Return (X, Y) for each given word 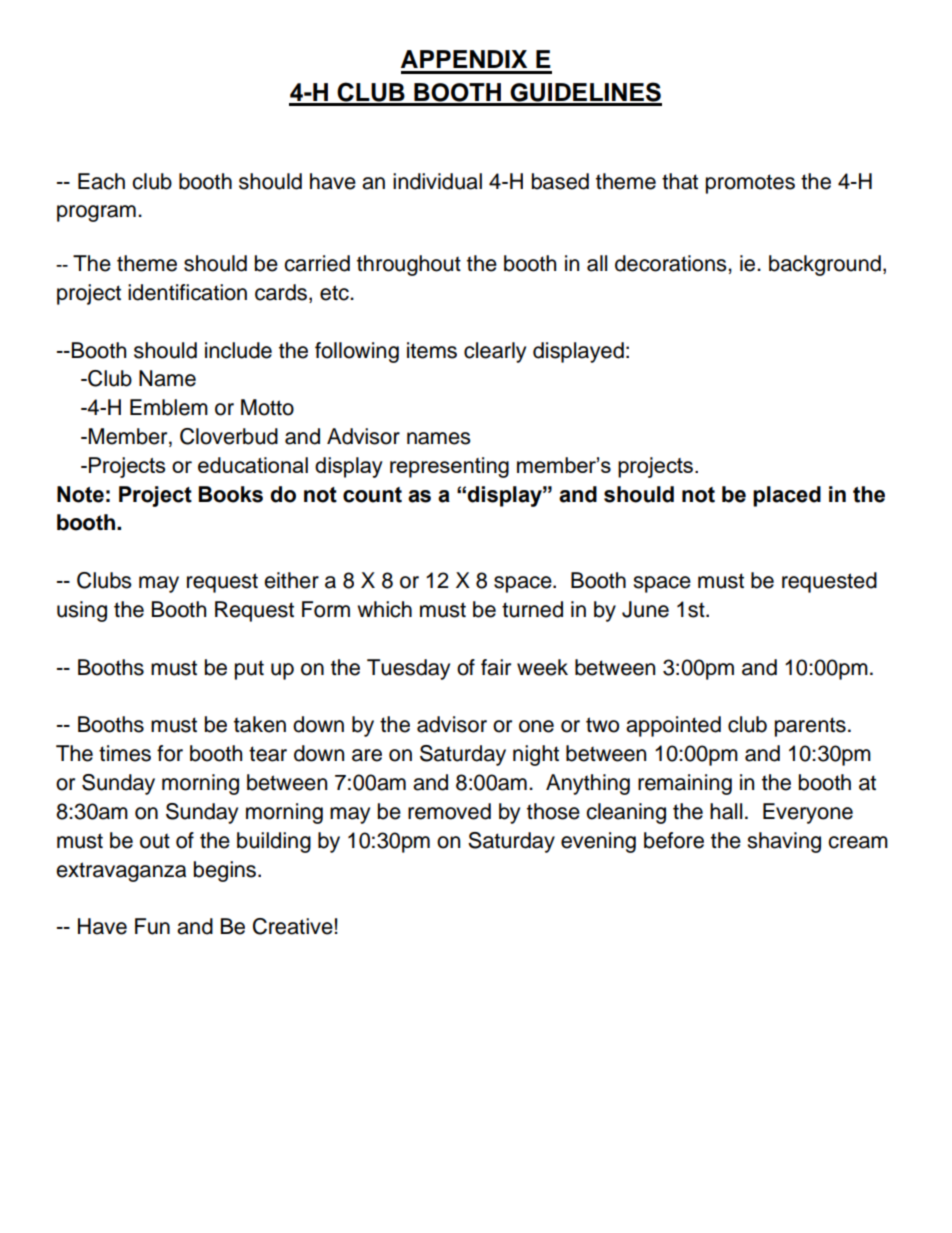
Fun (152, 926)
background (825, 265)
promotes (750, 184)
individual (437, 181)
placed (787, 496)
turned (532, 609)
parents (810, 727)
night (536, 755)
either (291, 580)
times (125, 753)
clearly (495, 352)
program (96, 213)
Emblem (169, 407)
